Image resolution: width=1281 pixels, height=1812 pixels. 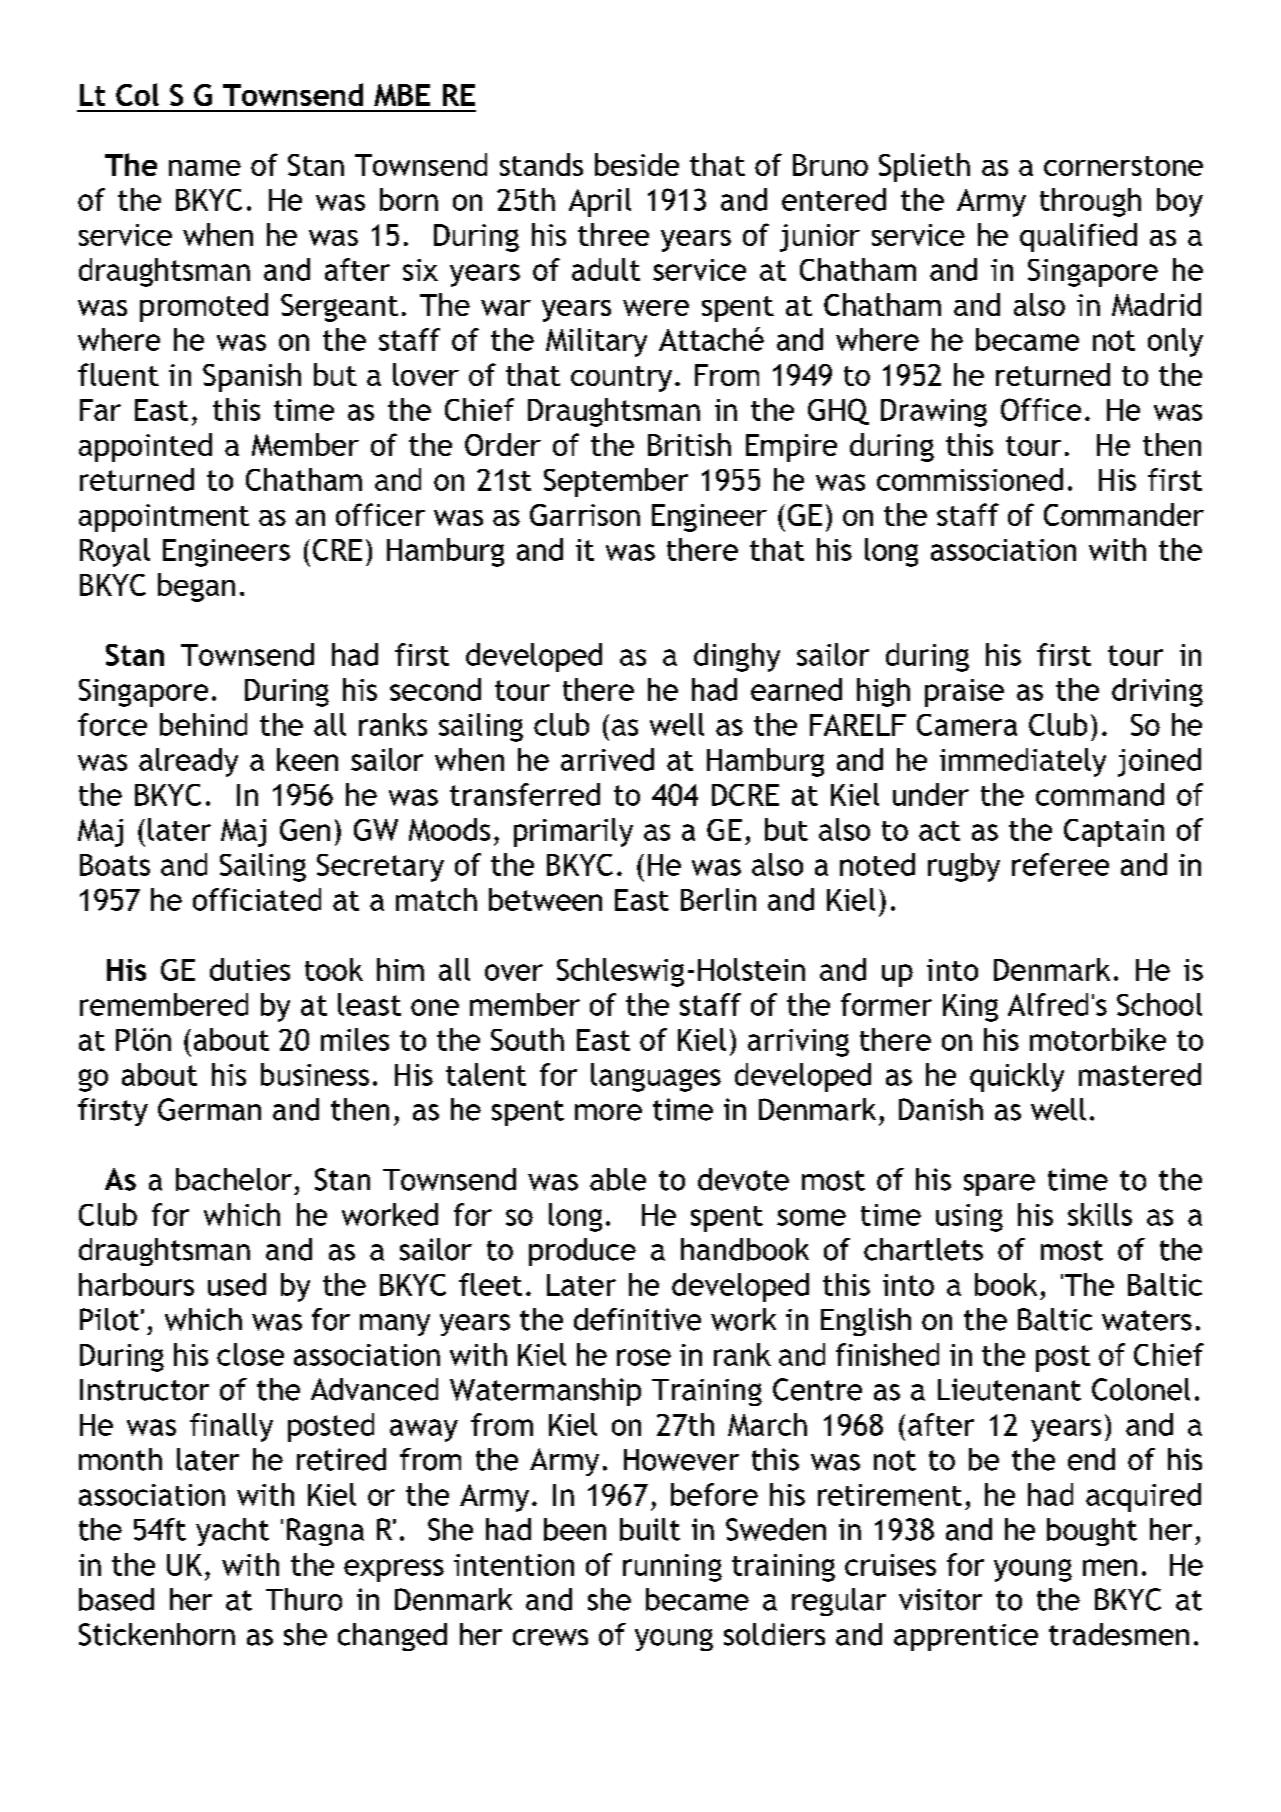 What do you see at coordinates (672, 1568) in the document?
I see `running` at bounding box center [672, 1568].
